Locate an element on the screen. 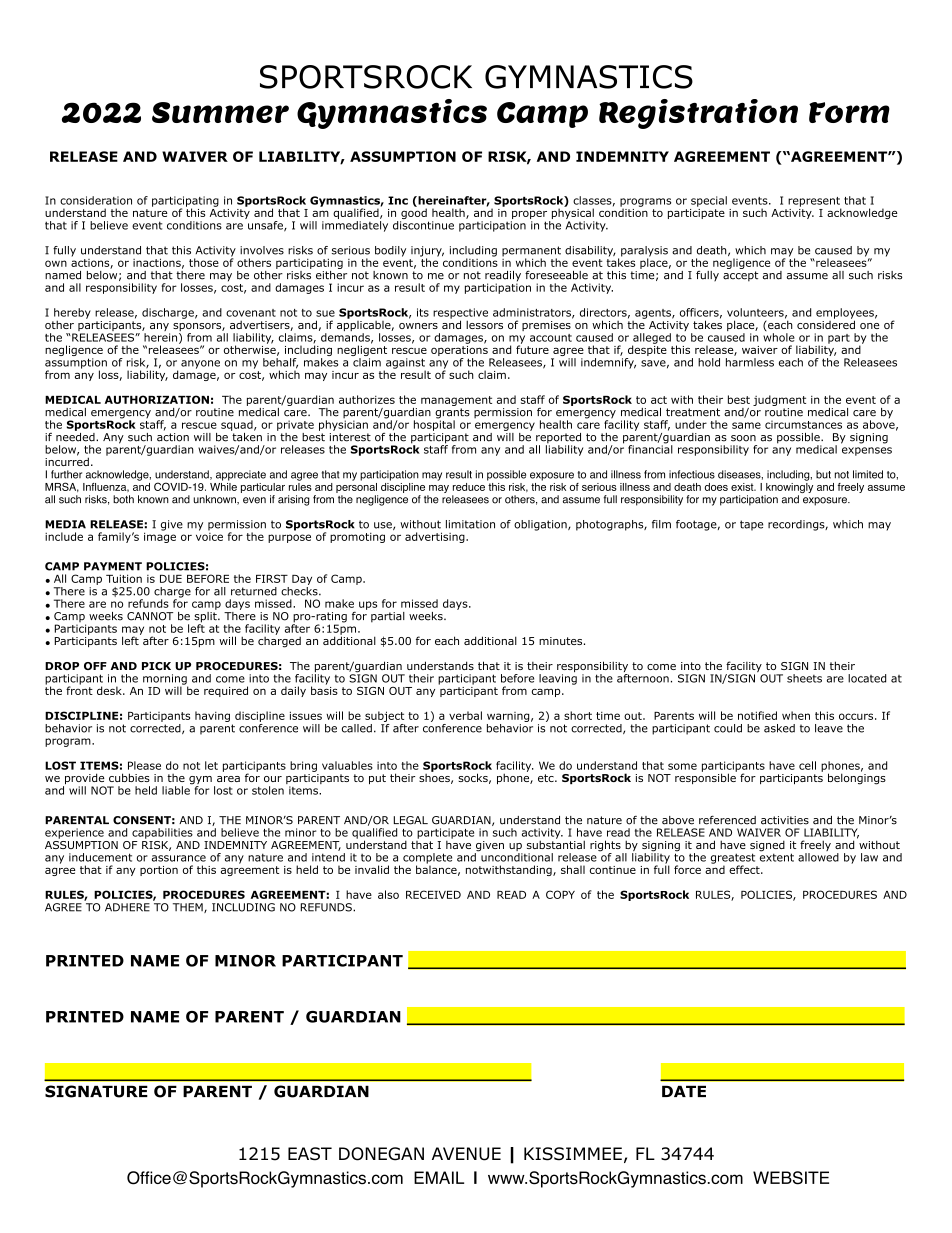 This screenshot has width=952, height=1233. PICK is located at coordinates (156, 666).
